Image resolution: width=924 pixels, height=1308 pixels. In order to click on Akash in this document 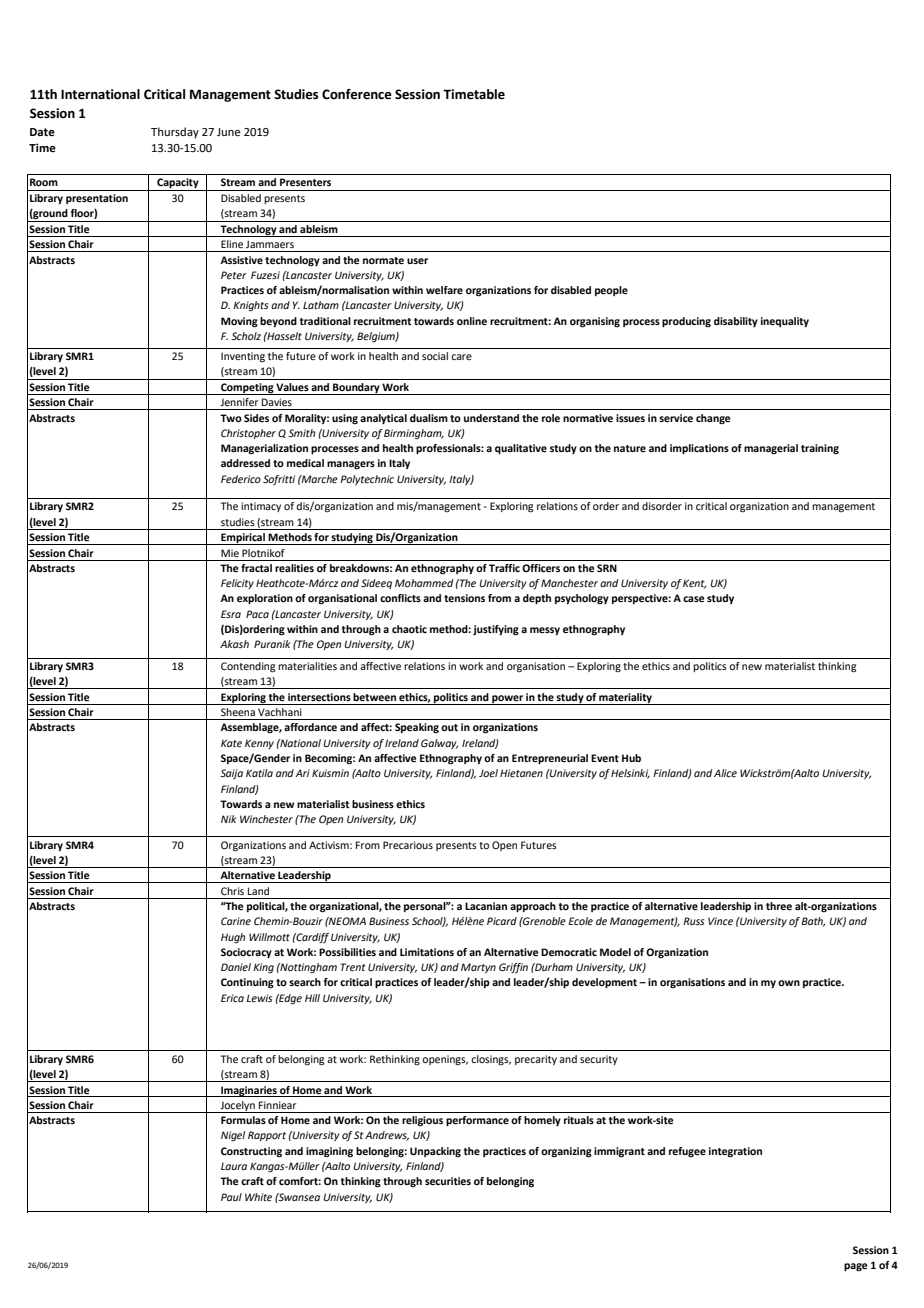, I will do `click(234, 644)`.
